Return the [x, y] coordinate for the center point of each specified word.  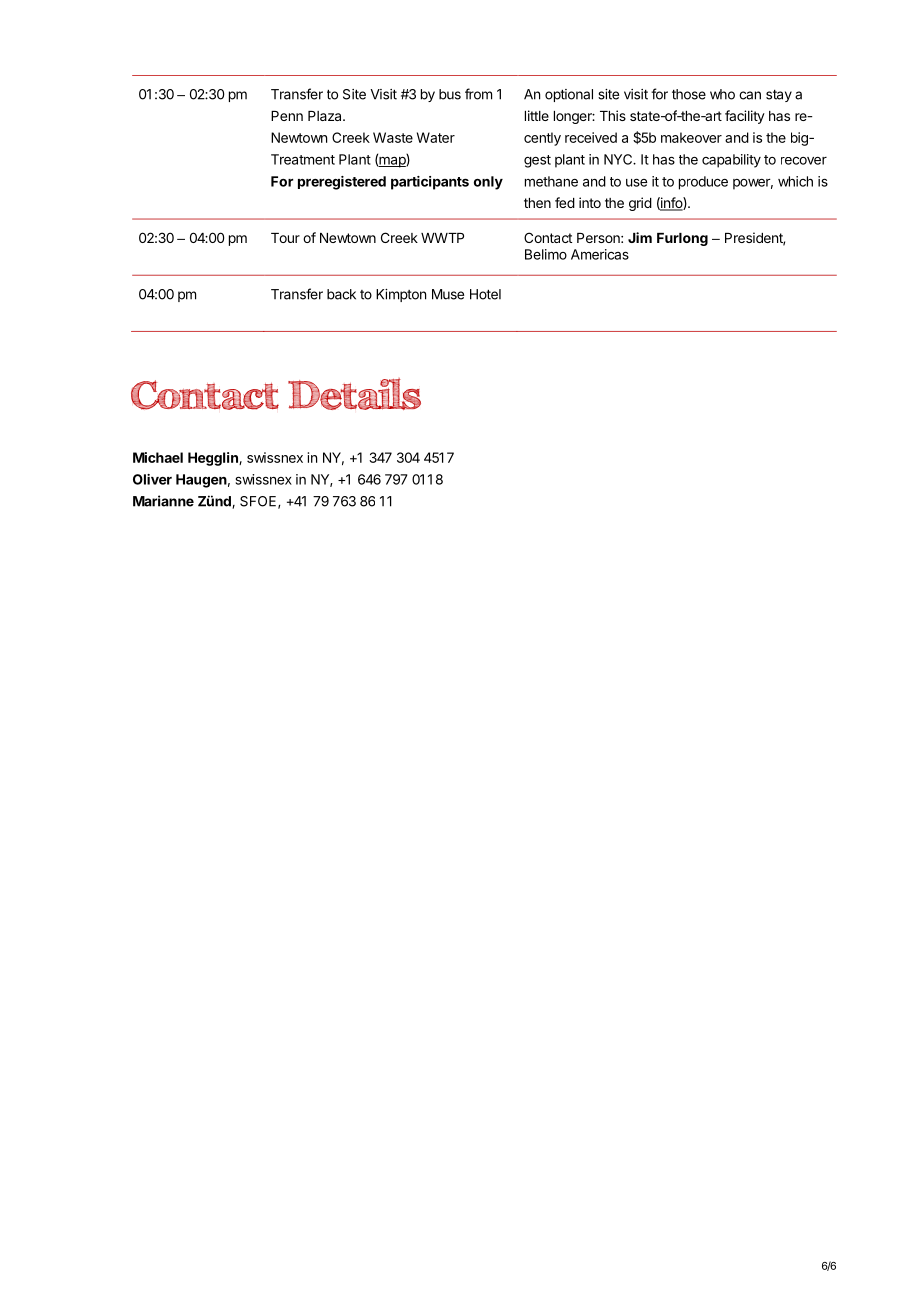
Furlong [682, 239]
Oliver [152, 479]
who [722, 94]
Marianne [163, 501]
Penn [287, 116]
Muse [448, 294]
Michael [158, 457]
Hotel [485, 294]
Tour [285, 238]
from [478, 94]
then [537, 203]
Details [354, 394]
